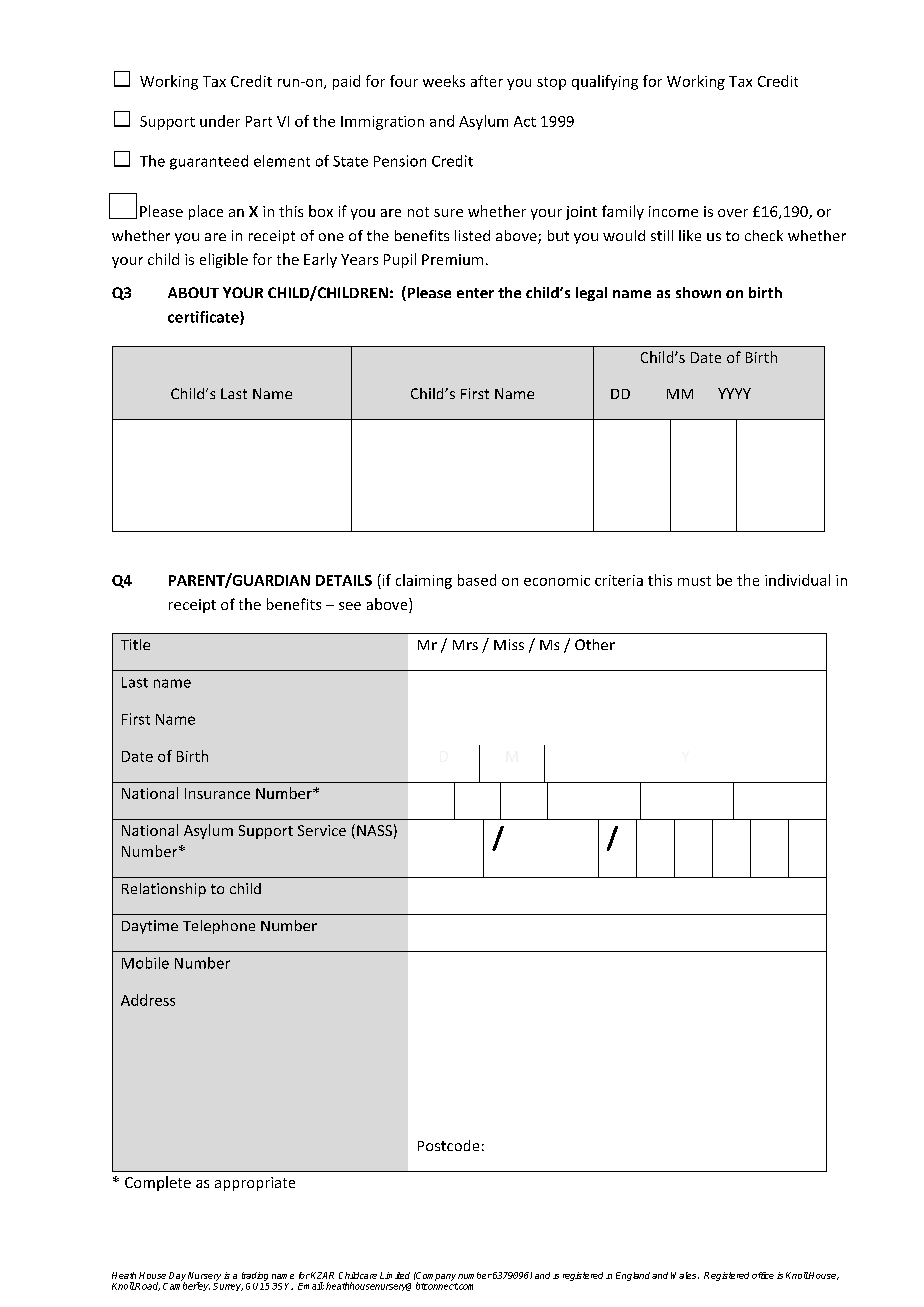  I want to click on Limited, so click(395, 1275).
